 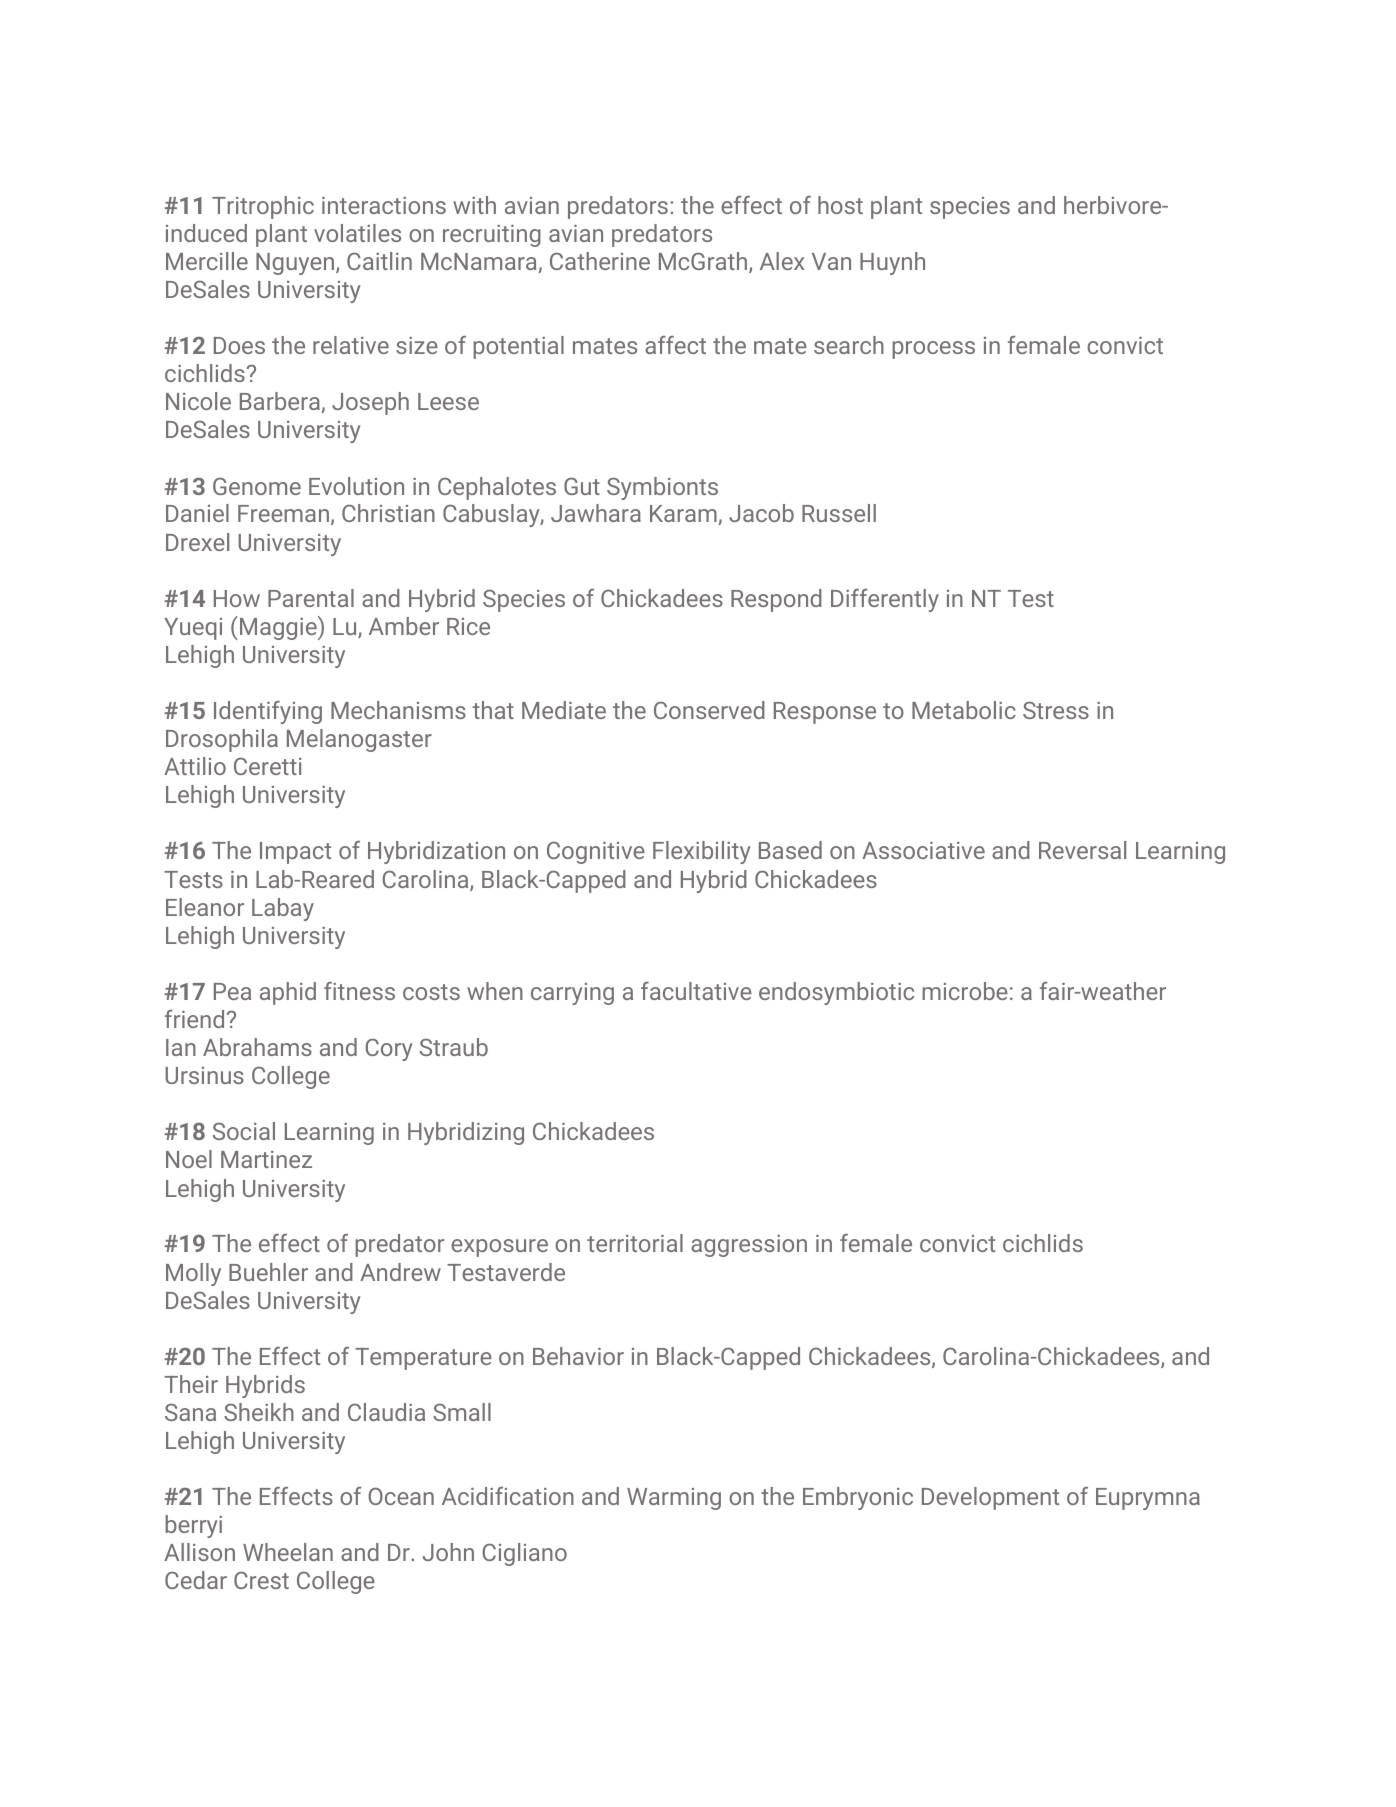 What do you see at coordinates (923, 850) in the document?
I see `Associative` at bounding box center [923, 850].
